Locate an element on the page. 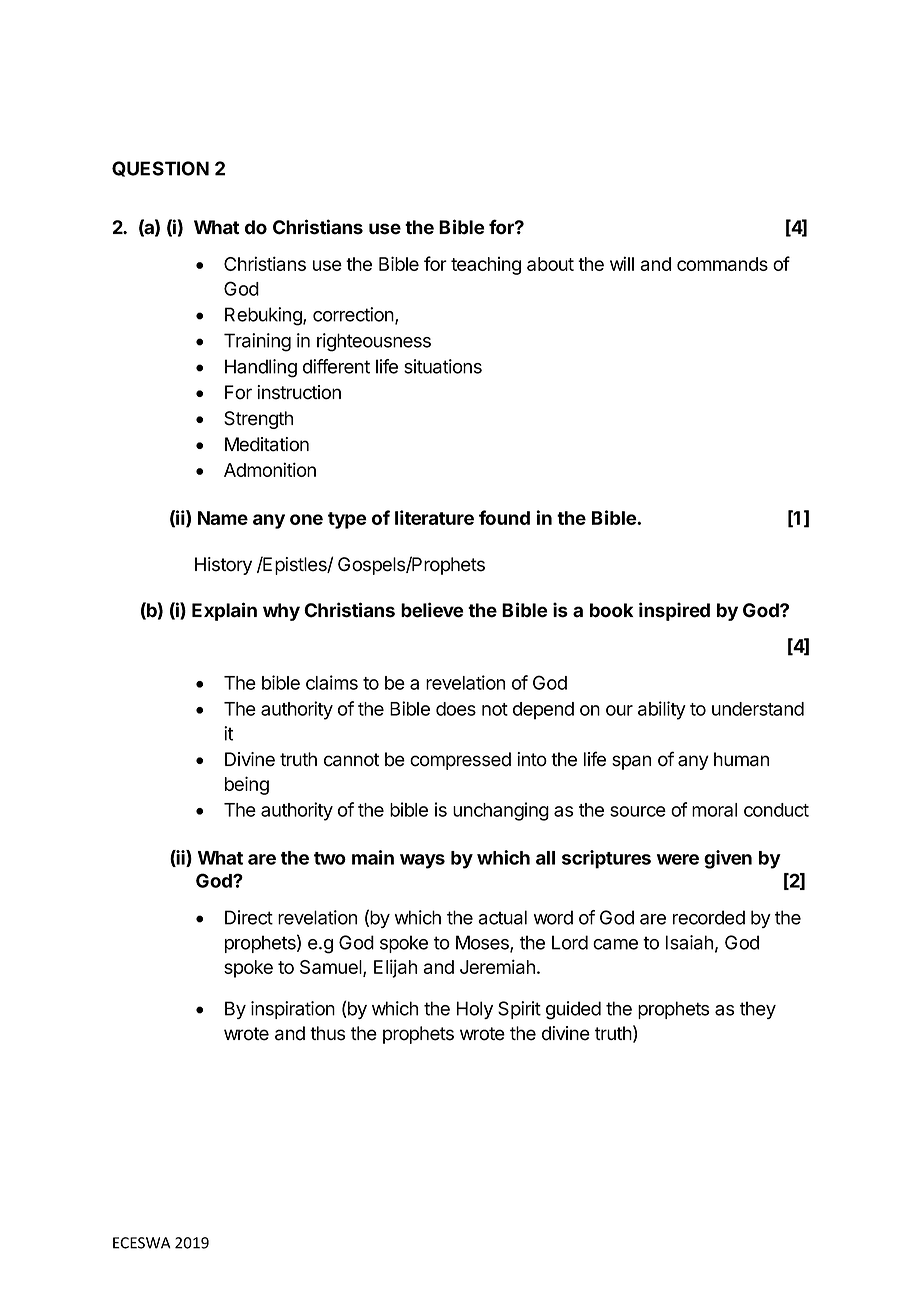 This document has height=1308, width=924. Admonition is located at coordinates (270, 469).
